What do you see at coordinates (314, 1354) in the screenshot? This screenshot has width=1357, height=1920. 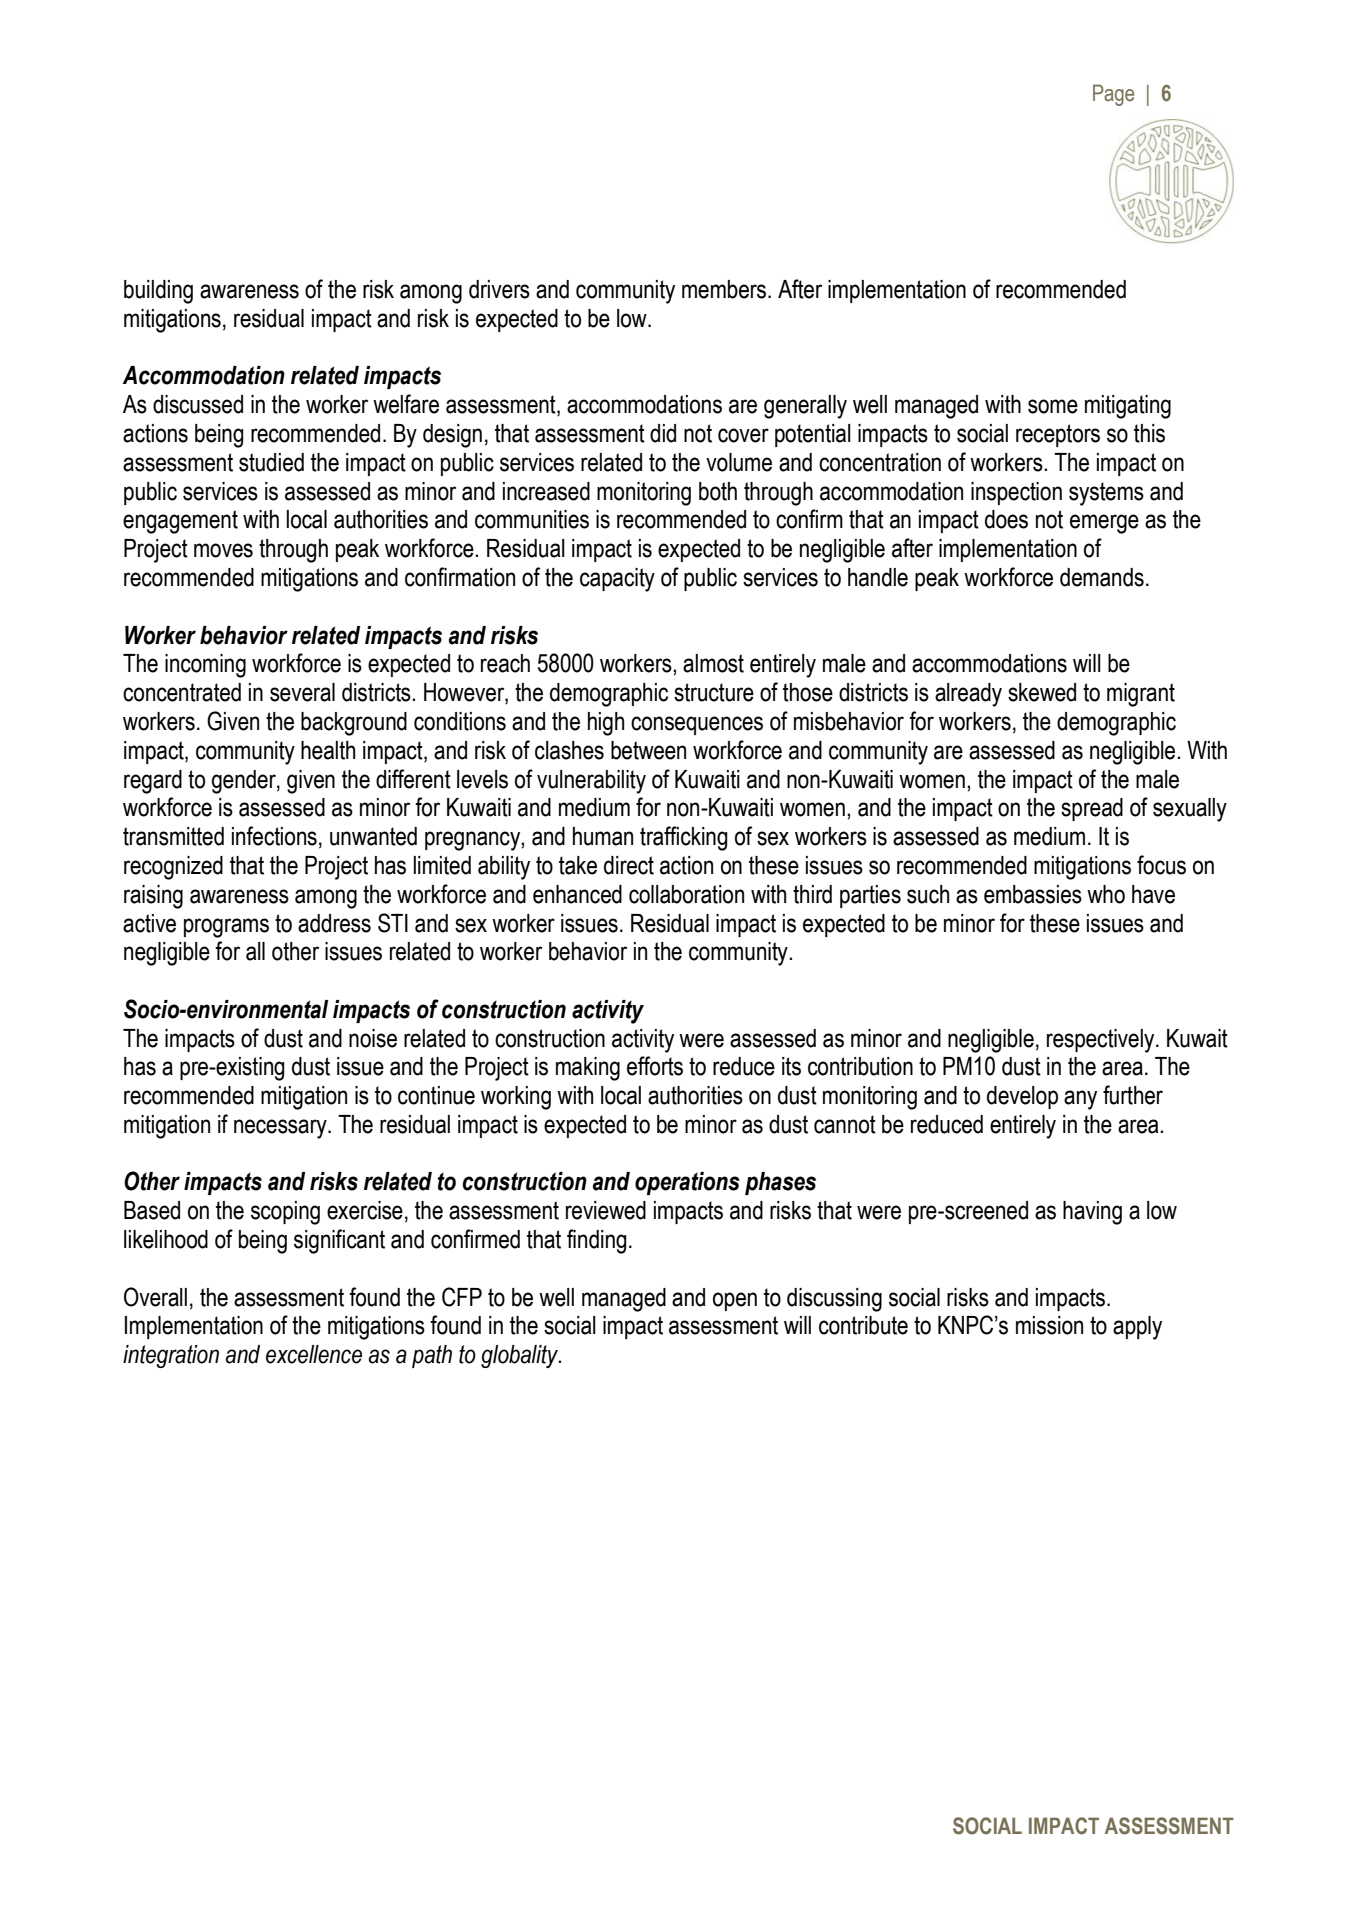 I see `excellence` at bounding box center [314, 1354].
